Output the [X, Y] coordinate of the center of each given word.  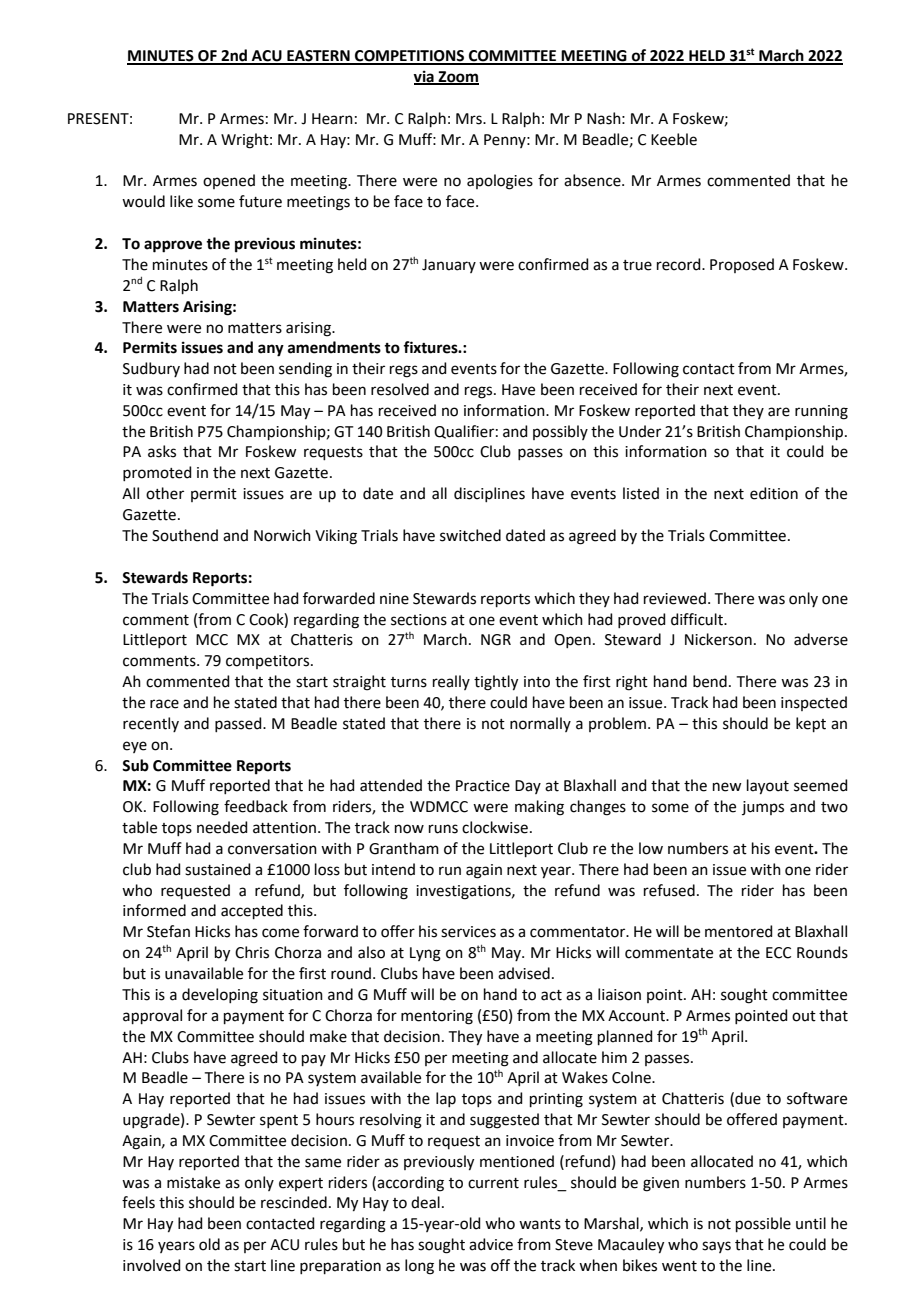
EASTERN [318, 57]
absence [593, 180]
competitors [269, 662]
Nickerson [718, 639]
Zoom [457, 78]
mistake [193, 1182]
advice [491, 1244]
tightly [496, 683]
